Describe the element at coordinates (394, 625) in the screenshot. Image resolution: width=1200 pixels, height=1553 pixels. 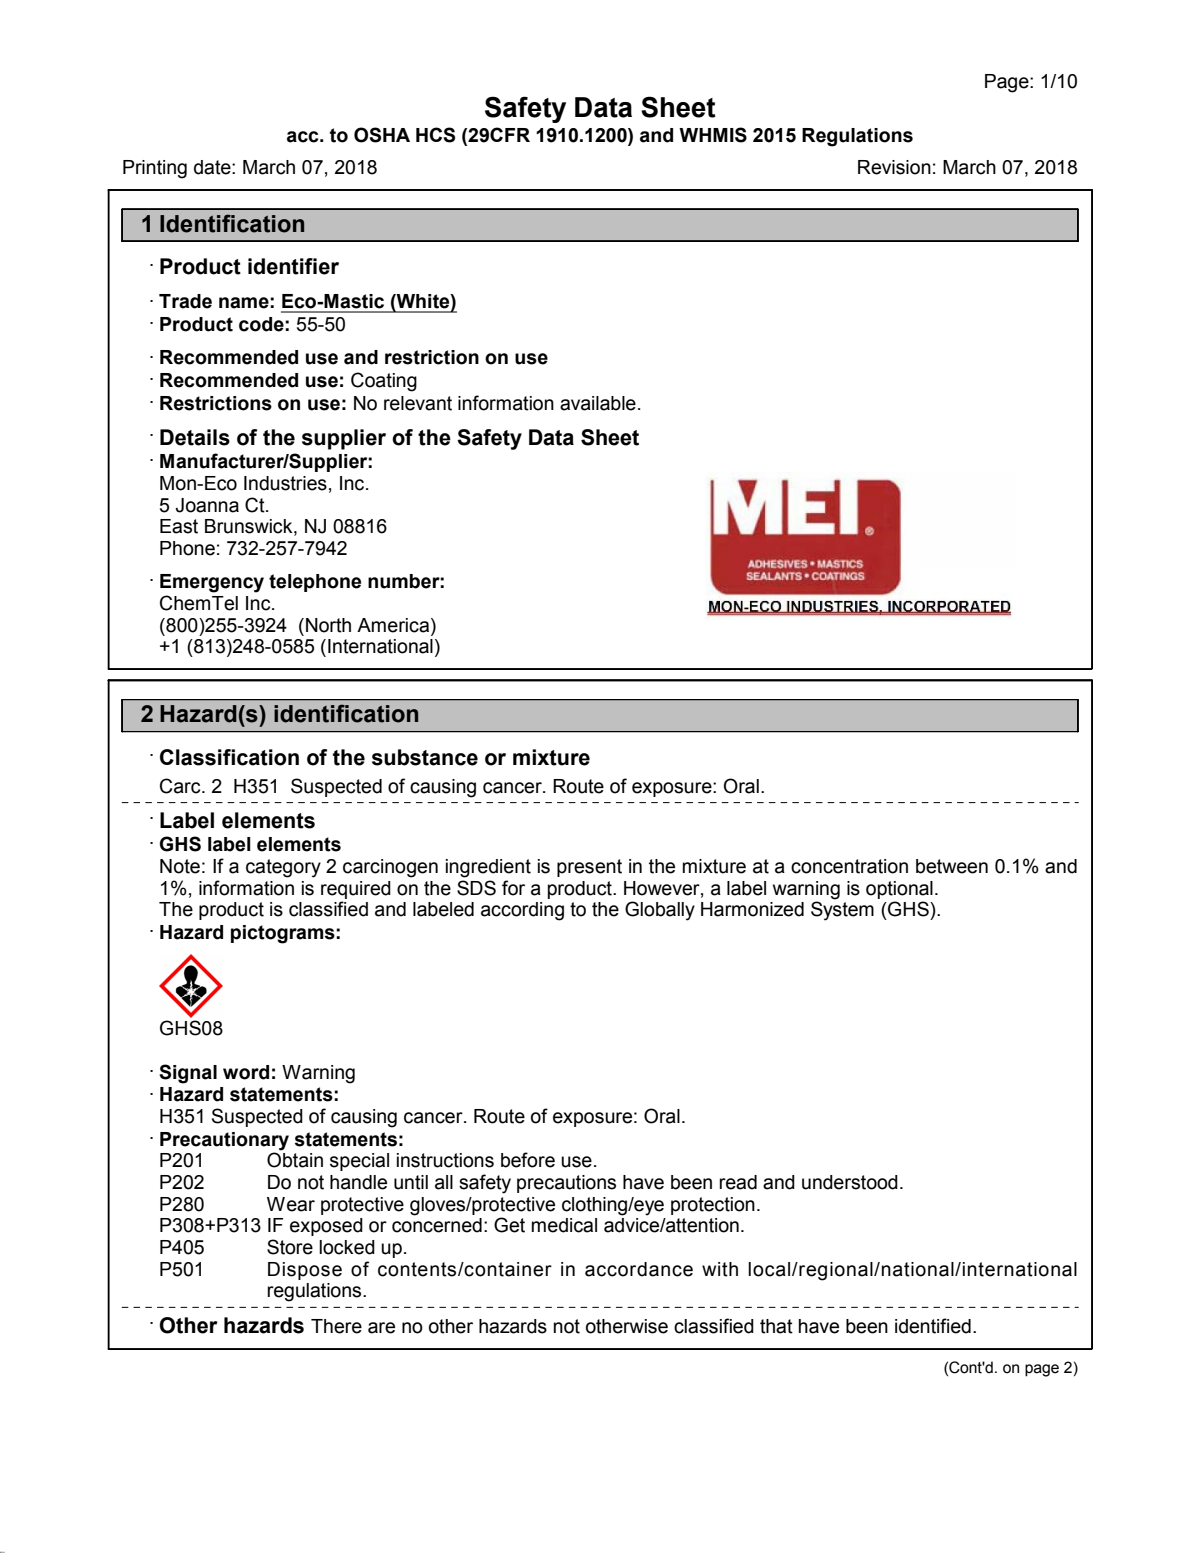
I see `America` at that location.
